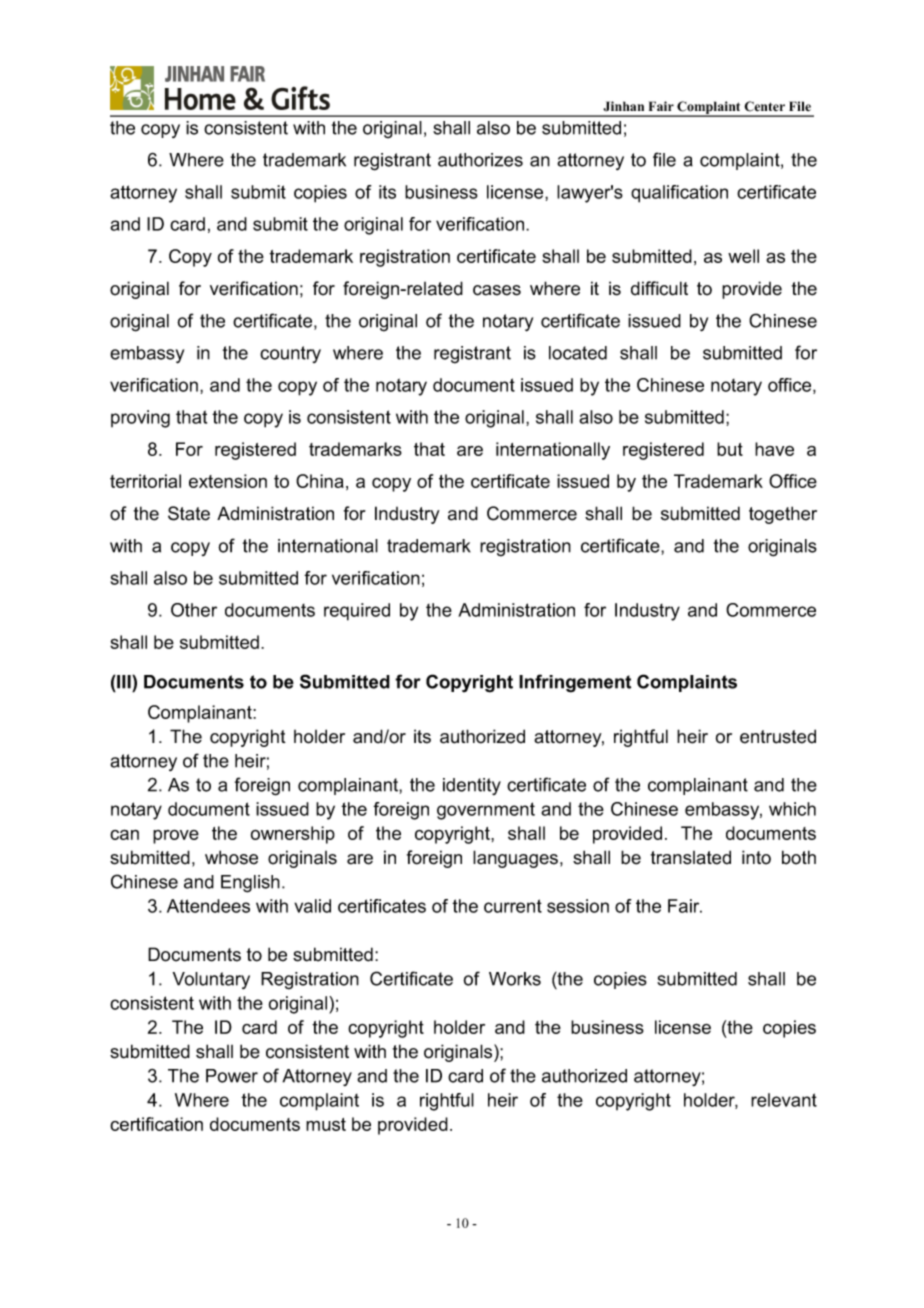 The image size is (924, 1308). I want to click on entrusted, so click(778, 736).
